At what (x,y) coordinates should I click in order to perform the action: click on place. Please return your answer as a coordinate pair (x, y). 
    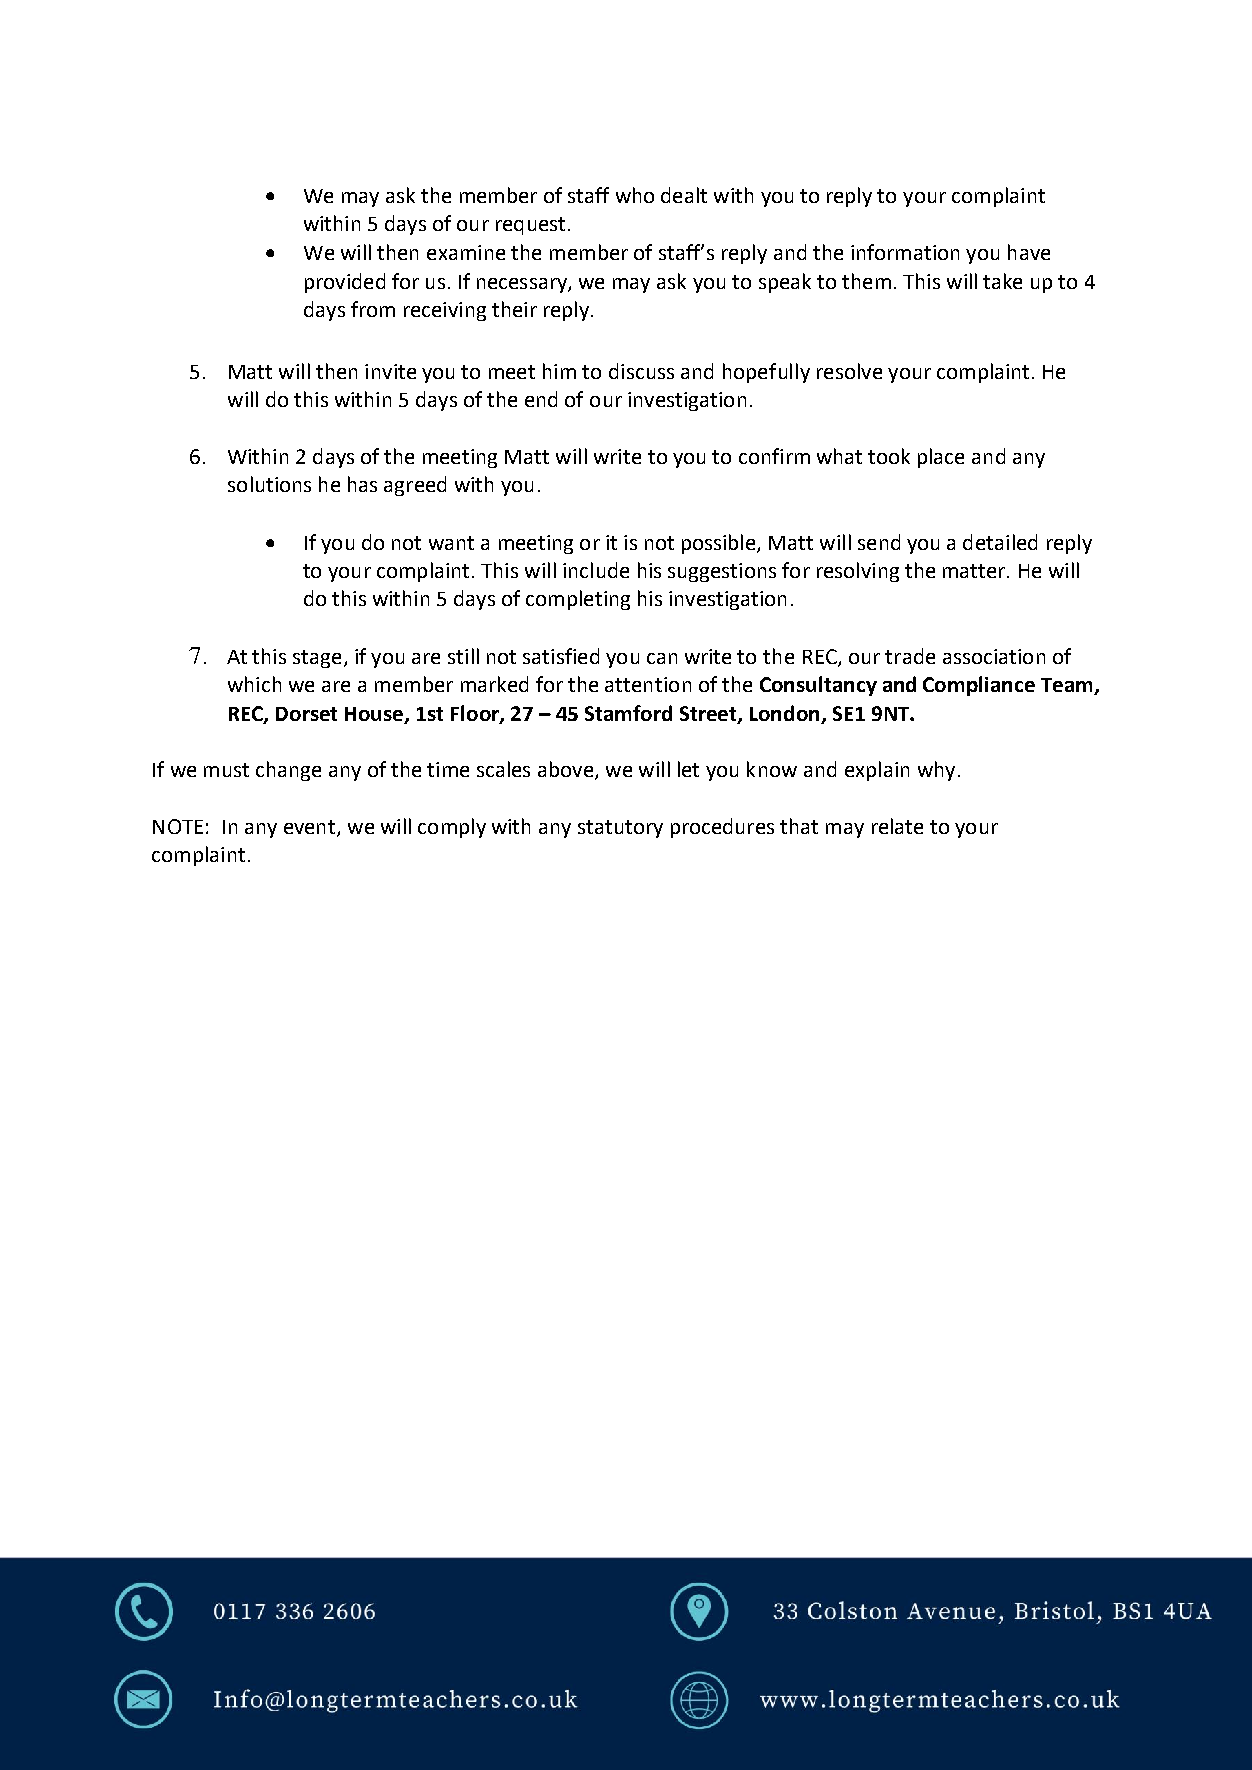
    Looking at the image, I should click on (941, 458).
